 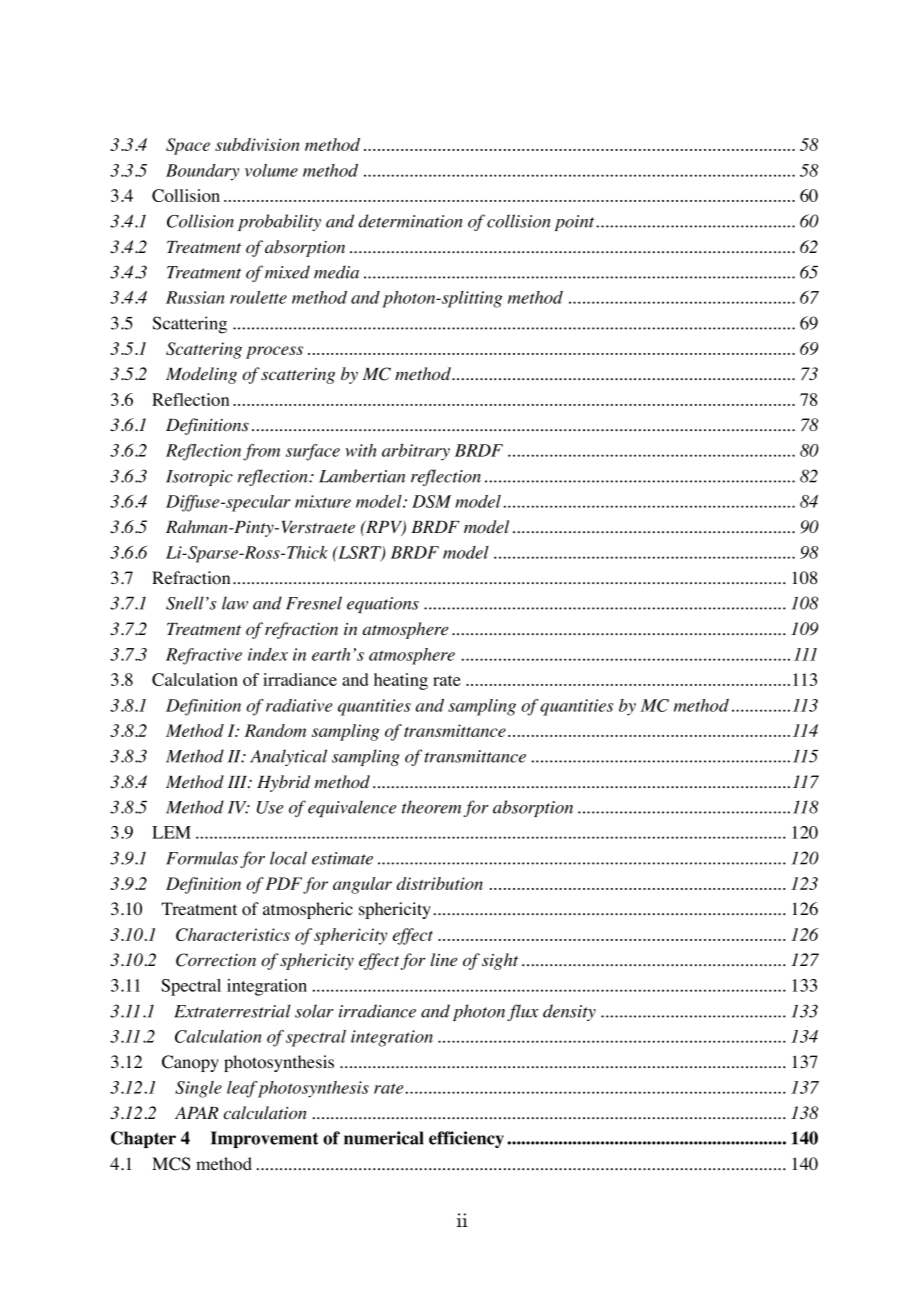 I want to click on Formulas, so click(x=202, y=858).
